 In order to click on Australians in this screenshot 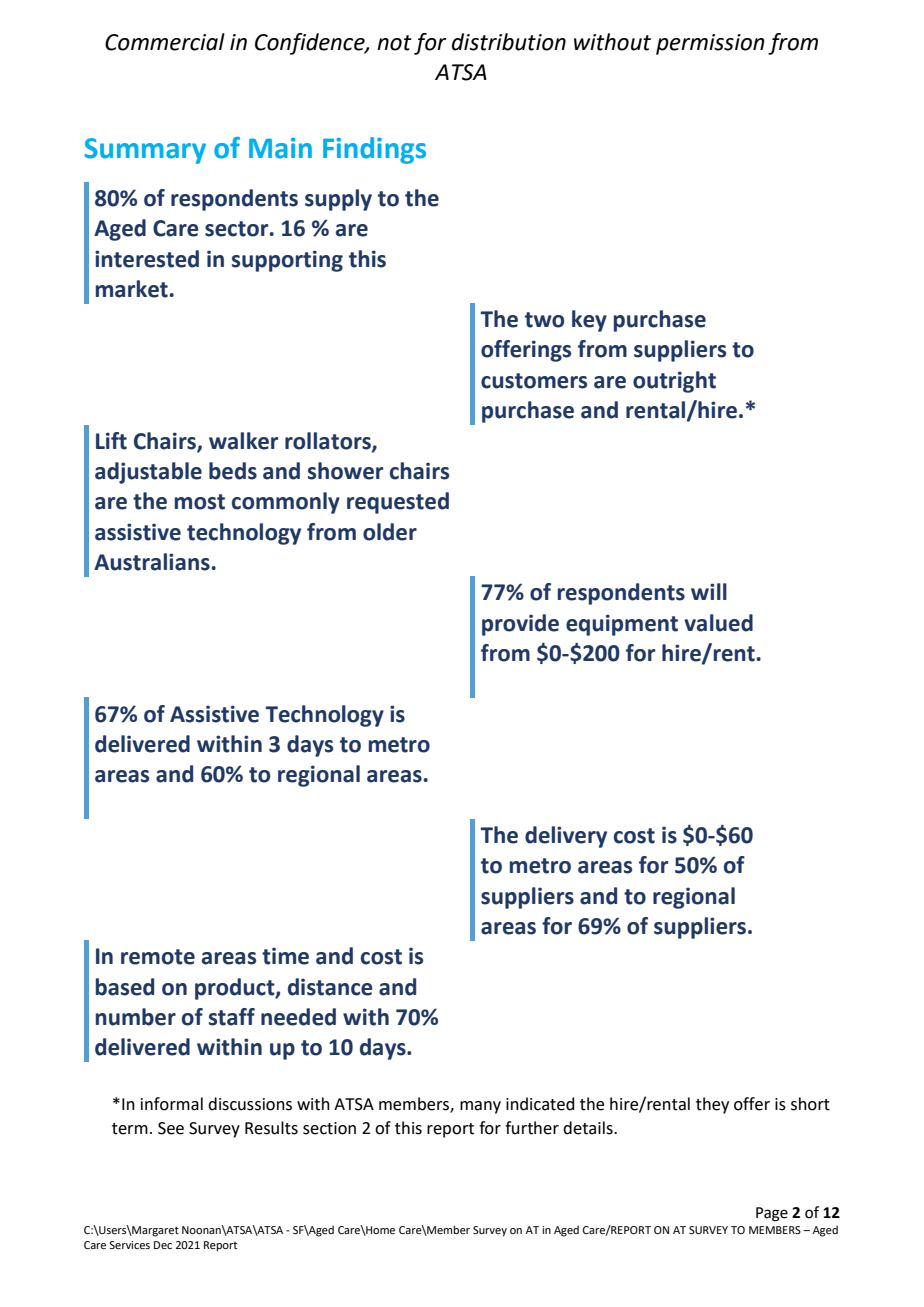, I will do `click(152, 562)`.
